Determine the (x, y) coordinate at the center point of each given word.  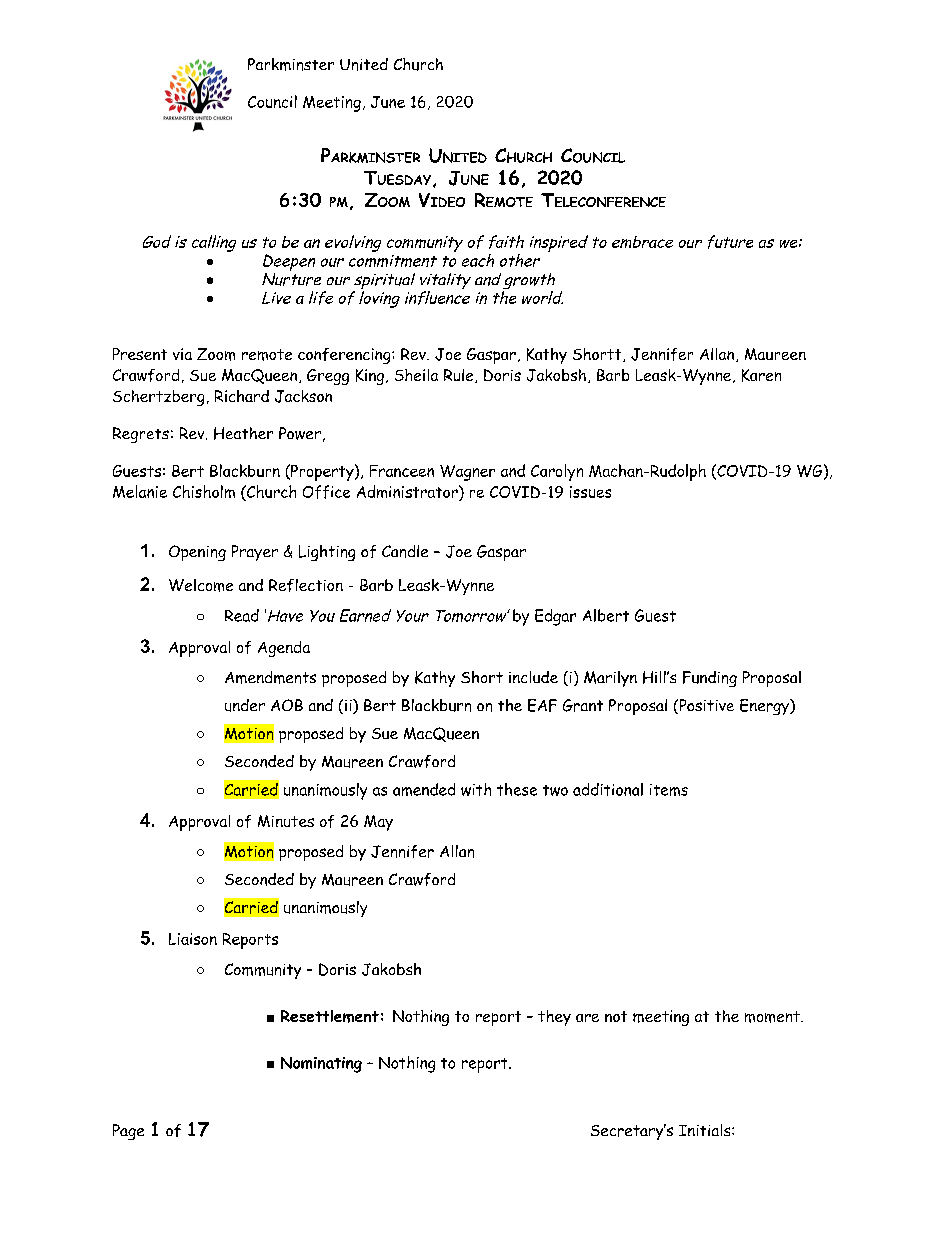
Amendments (270, 677)
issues (590, 492)
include (533, 677)
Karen (761, 375)
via (182, 354)
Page (128, 1132)
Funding (710, 679)
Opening (197, 553)
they (554, 1018)
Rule (460, 376)
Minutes (286, 821)
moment (773, 1017)
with (476, 789)
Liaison (193, 939)
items (669, 790)
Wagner (467, 473)
